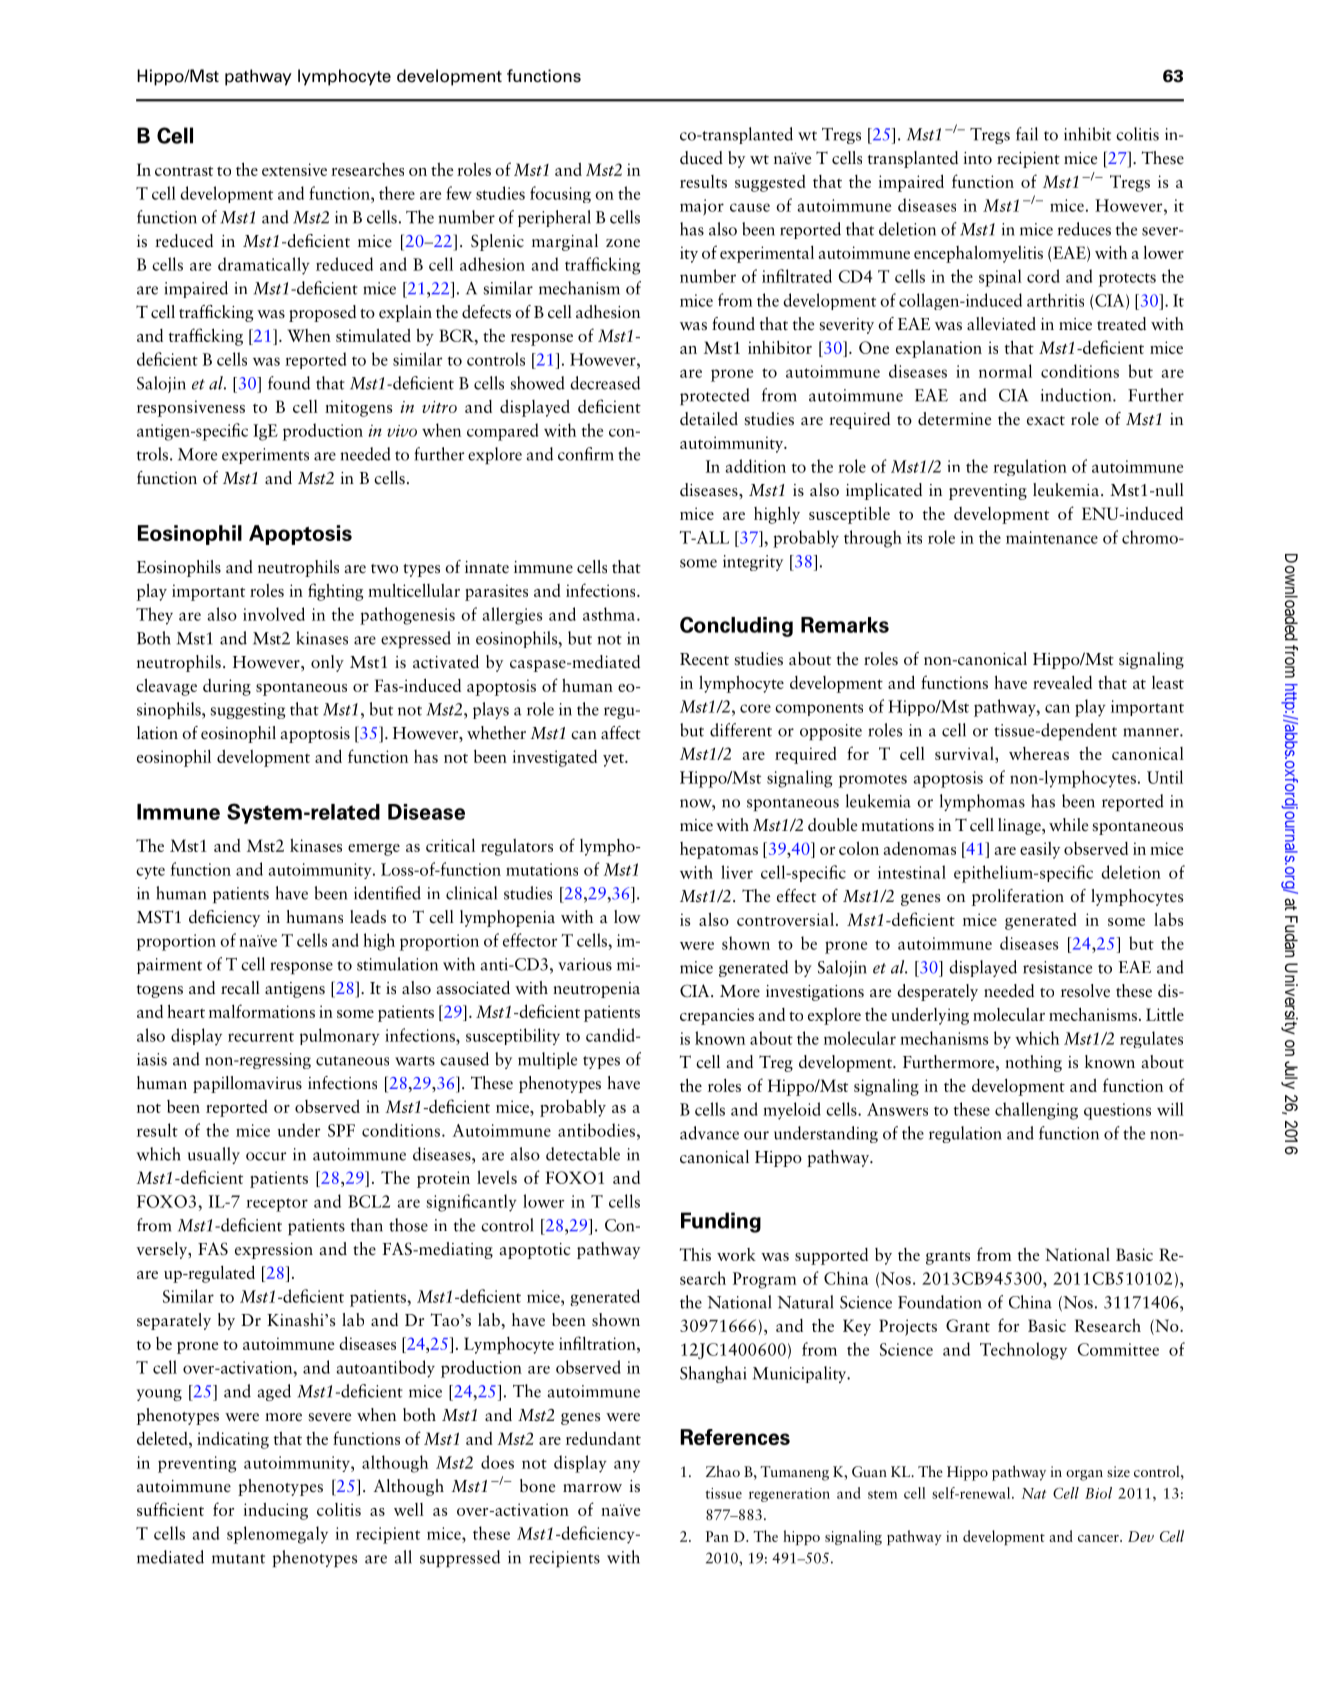 Image resolution: width=1320 pixels, height=1705 pixels. I want to click on inducing, so click(275, 1511).
